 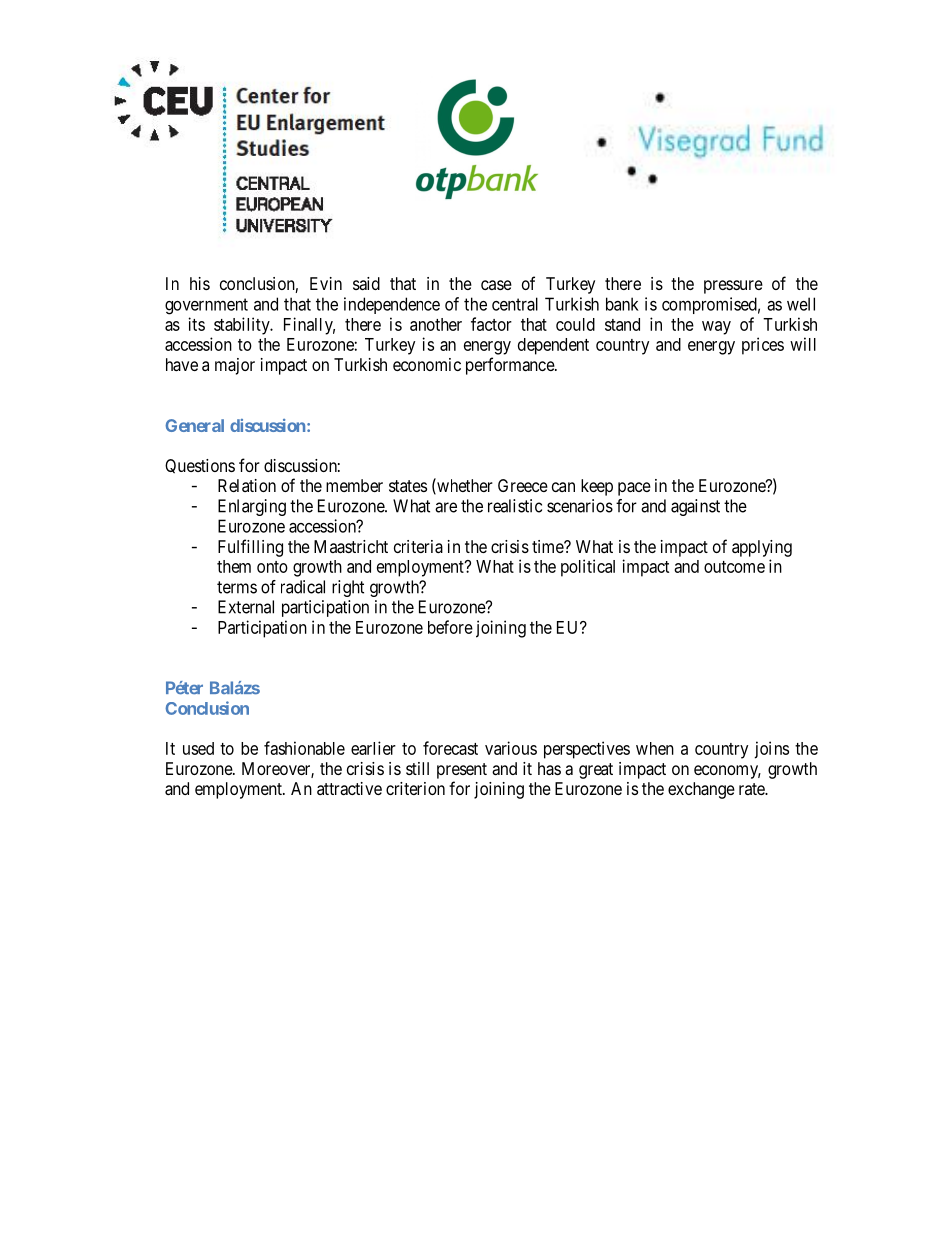 I want to click on government, so click(x=206, y=306).
